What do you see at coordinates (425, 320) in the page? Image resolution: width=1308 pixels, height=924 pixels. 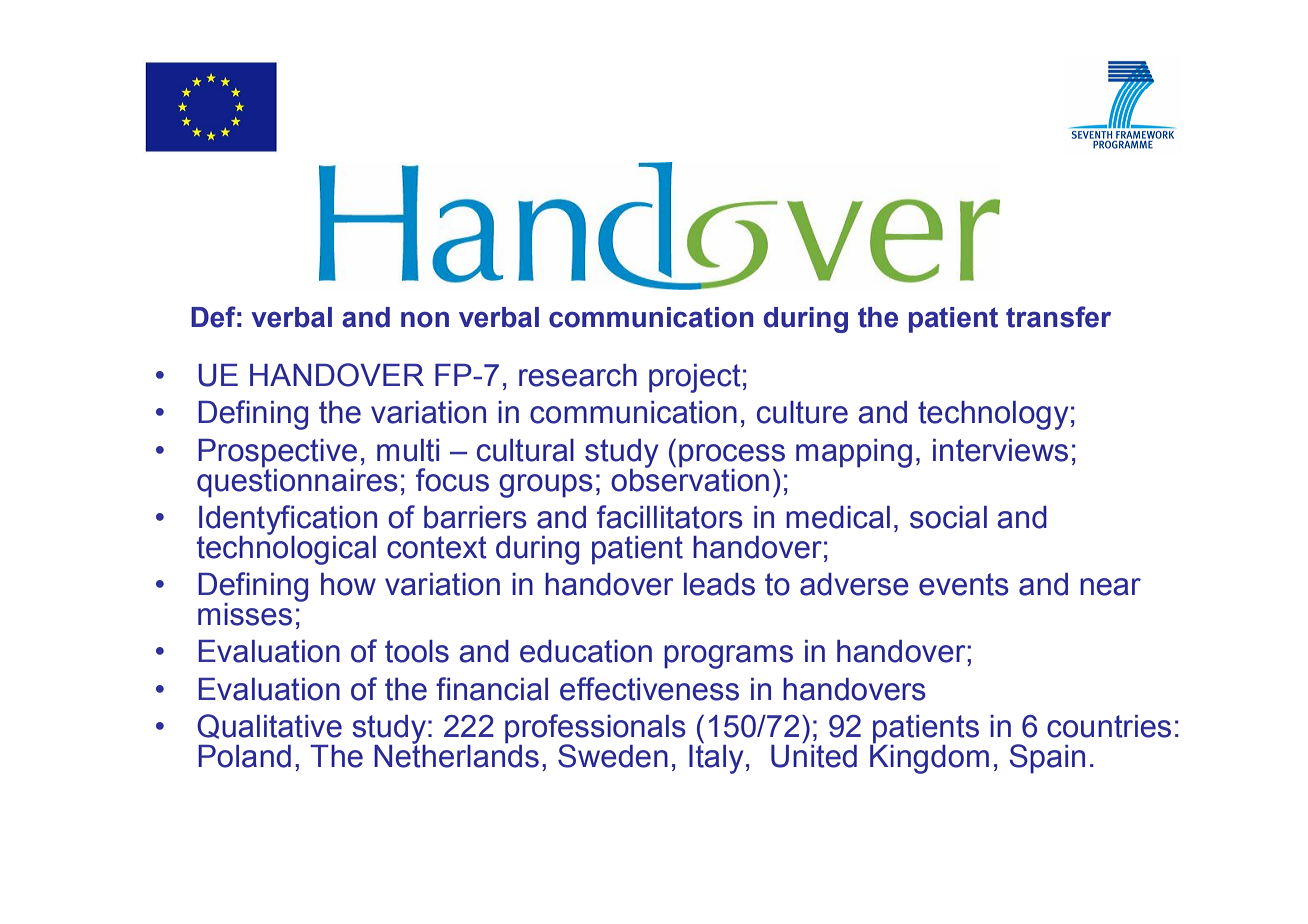 I see `non` at bounding box center [425, 320].
